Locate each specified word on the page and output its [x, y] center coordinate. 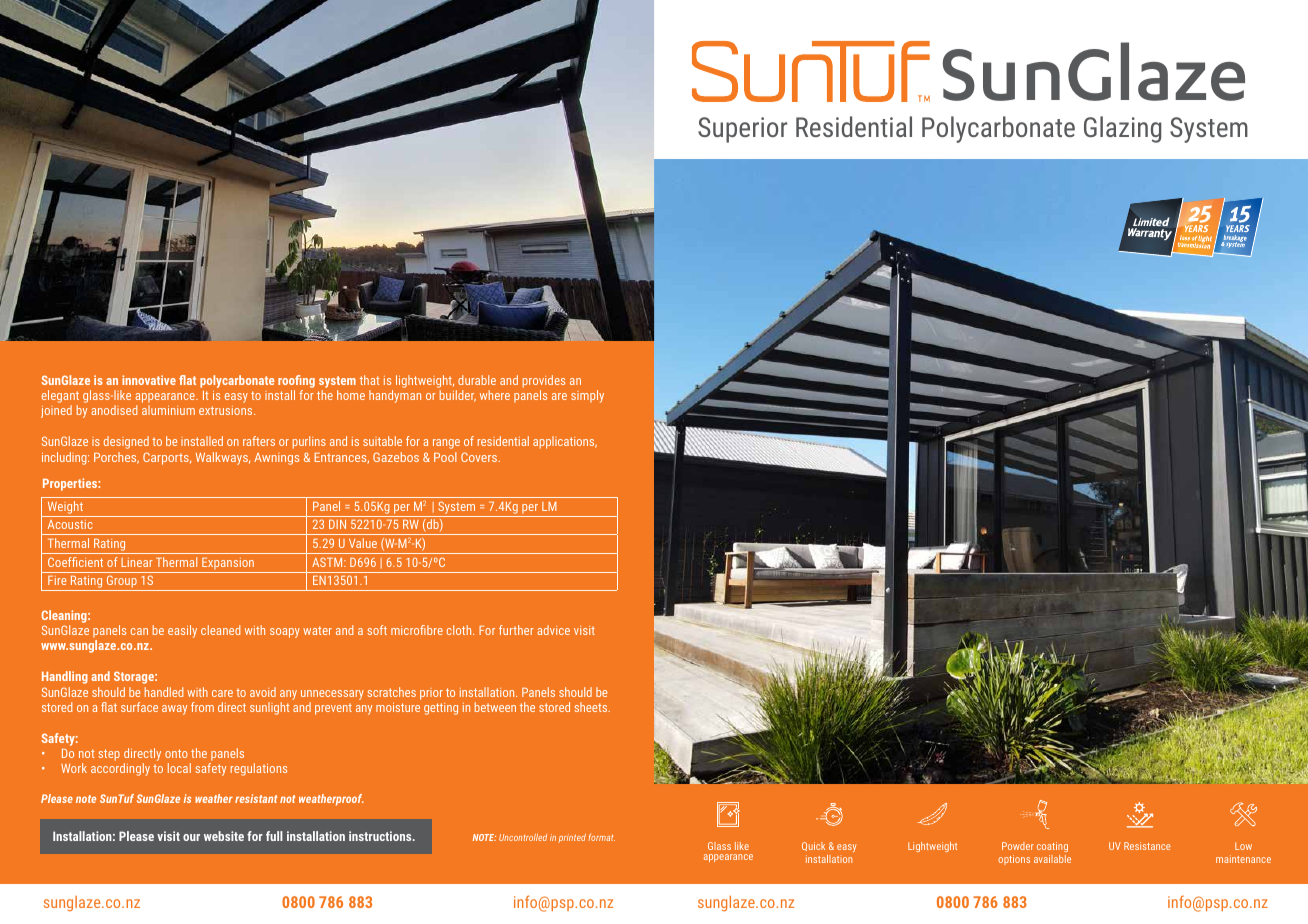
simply [587, 396]
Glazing [1122, 129]
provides [544, 381]
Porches [116, 458]
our [191, 837]
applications [565, 442]
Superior [742, 130]
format [601, 837]
